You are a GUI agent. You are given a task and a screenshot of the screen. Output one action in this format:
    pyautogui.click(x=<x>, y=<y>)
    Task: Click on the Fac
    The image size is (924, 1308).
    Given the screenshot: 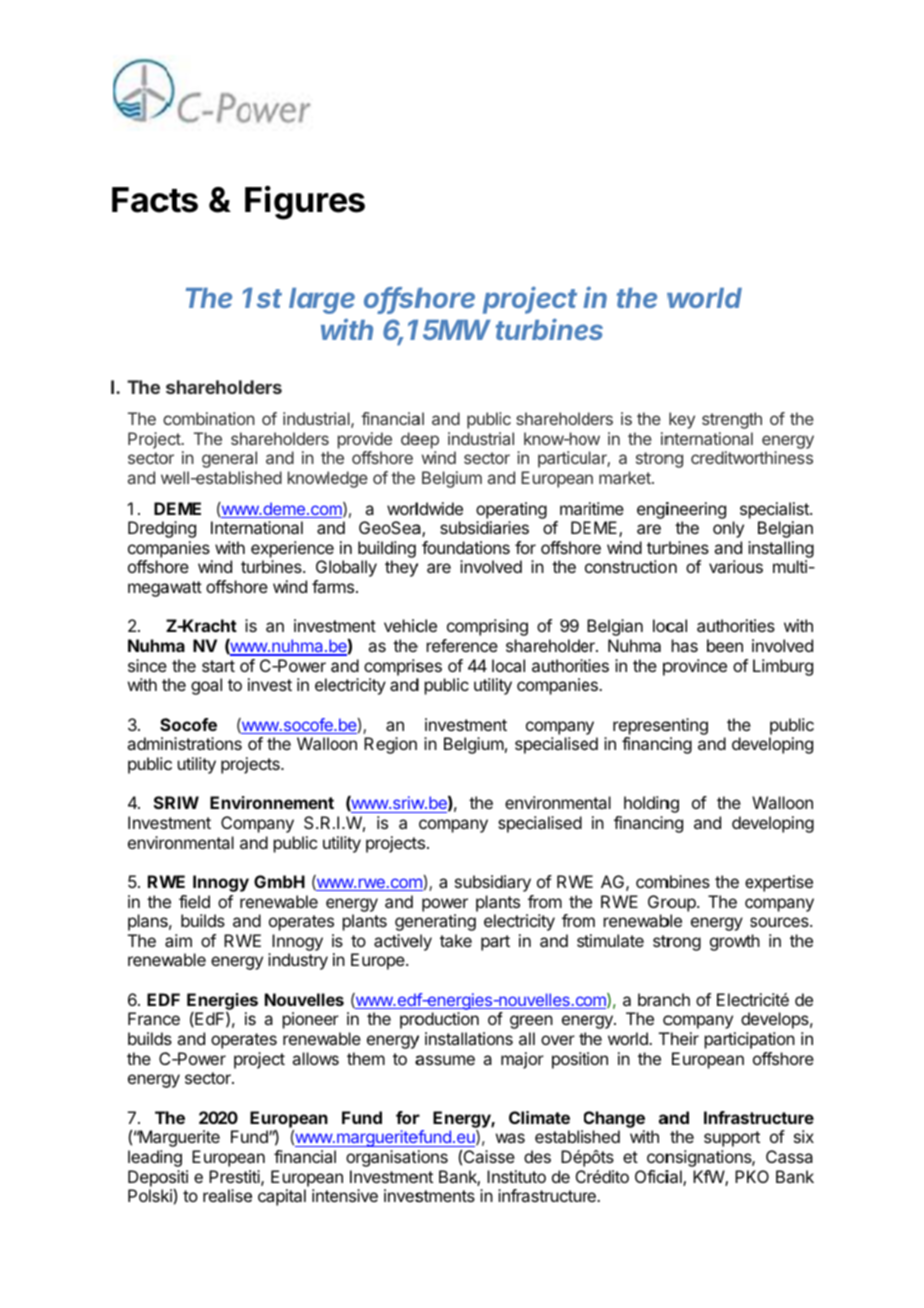 What is the action you would take?
    pyautogui.click(x=141, y=200)
